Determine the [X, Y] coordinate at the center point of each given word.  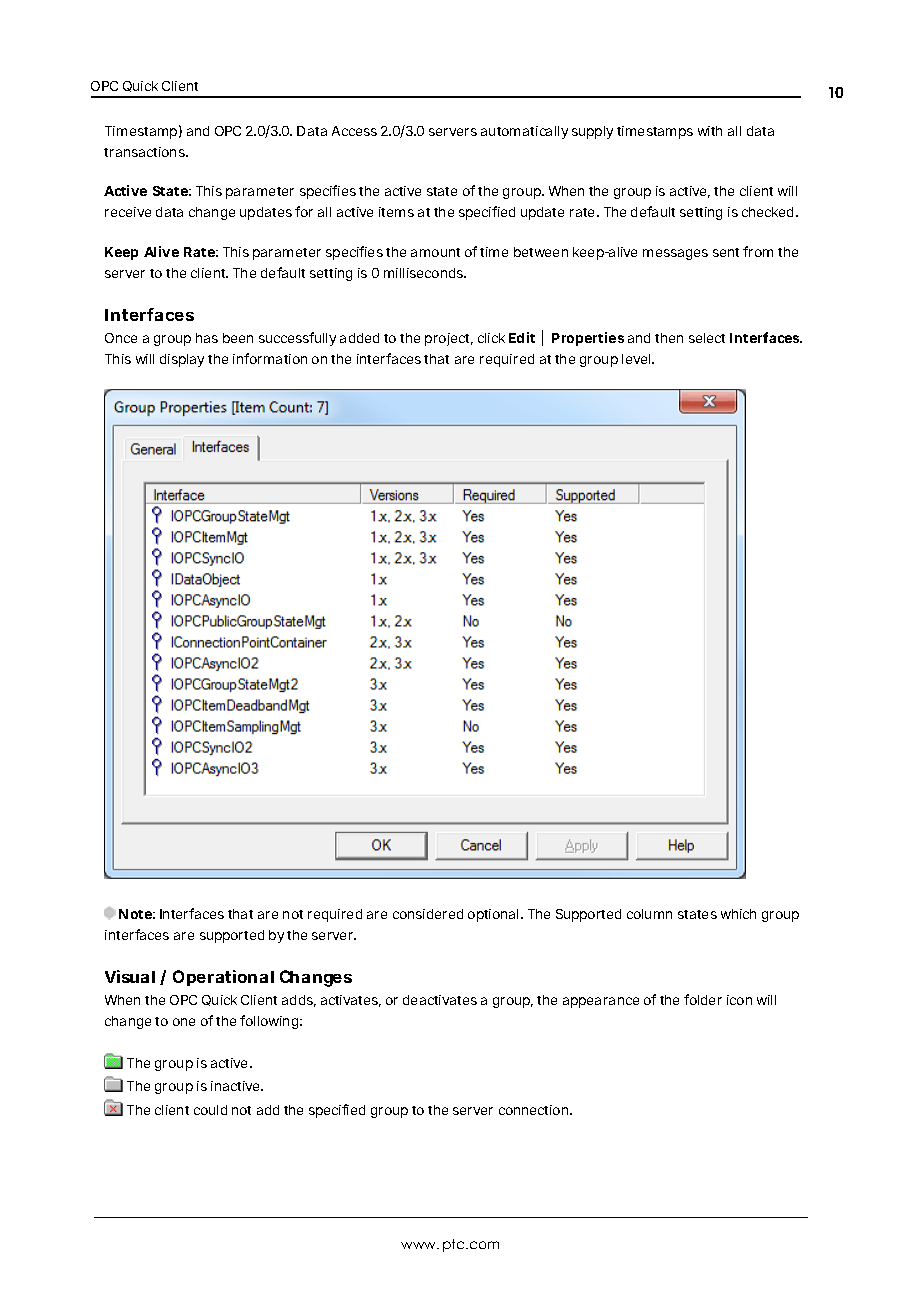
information [270, 358]
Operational [223, 978]
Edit [522, 337]
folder [703, 999]
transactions [145, 152]
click [491, 338]
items [396, 212]
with [710, 131]
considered [428, 914]
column [649, 914]
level [637, 359]
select [707, 338]
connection [533, 1110]
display [182, 360]
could [210, 1110]
